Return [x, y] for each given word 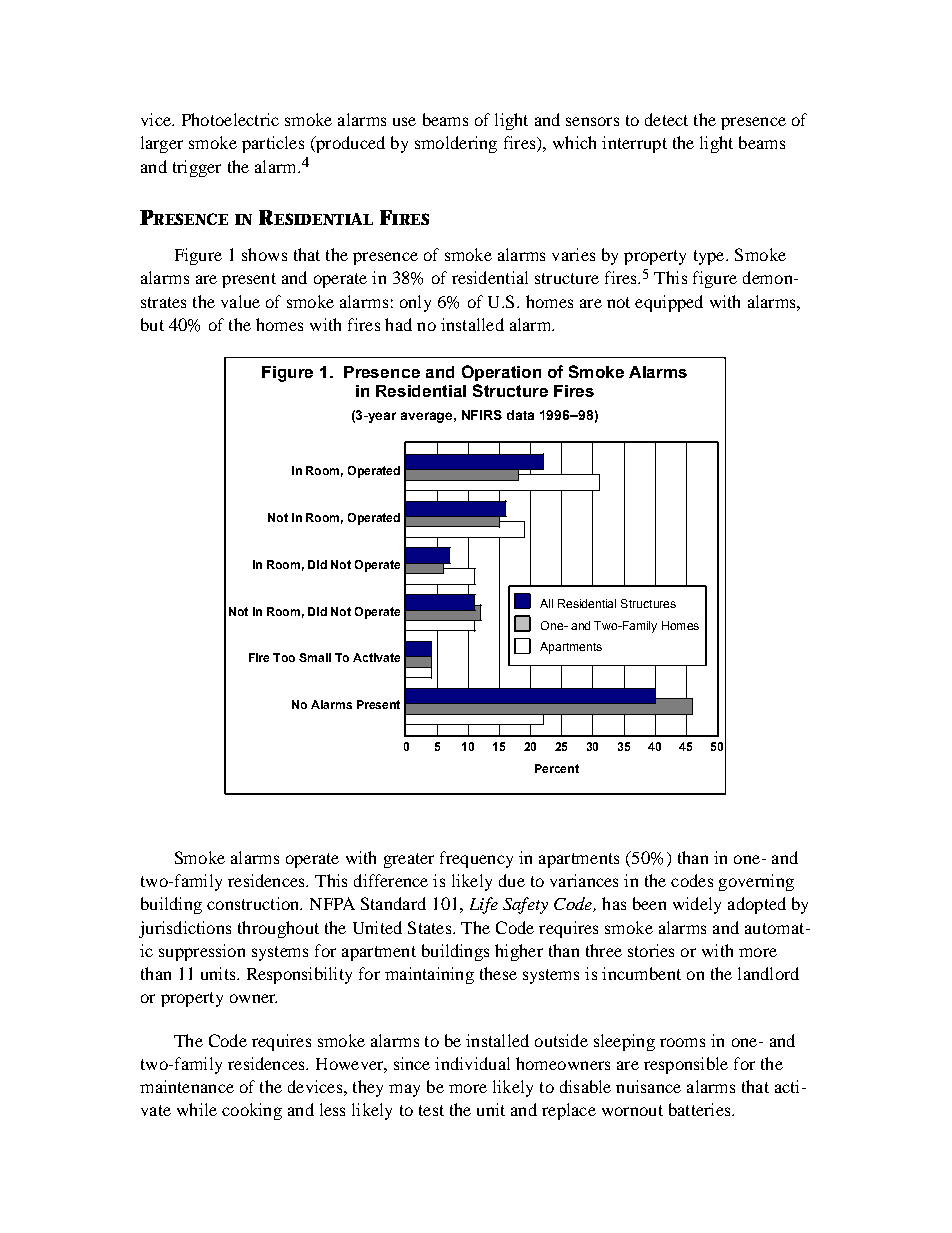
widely [697, 905]
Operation [501, 373]
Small [315, 657]
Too [284, 657]
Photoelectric [230, 119]
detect [666, 119]
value [240, 301]
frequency [476, 859]
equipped [669, 303]
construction [254, 903]
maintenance [187, 1086]
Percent [557, 768]
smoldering [456, 144]
